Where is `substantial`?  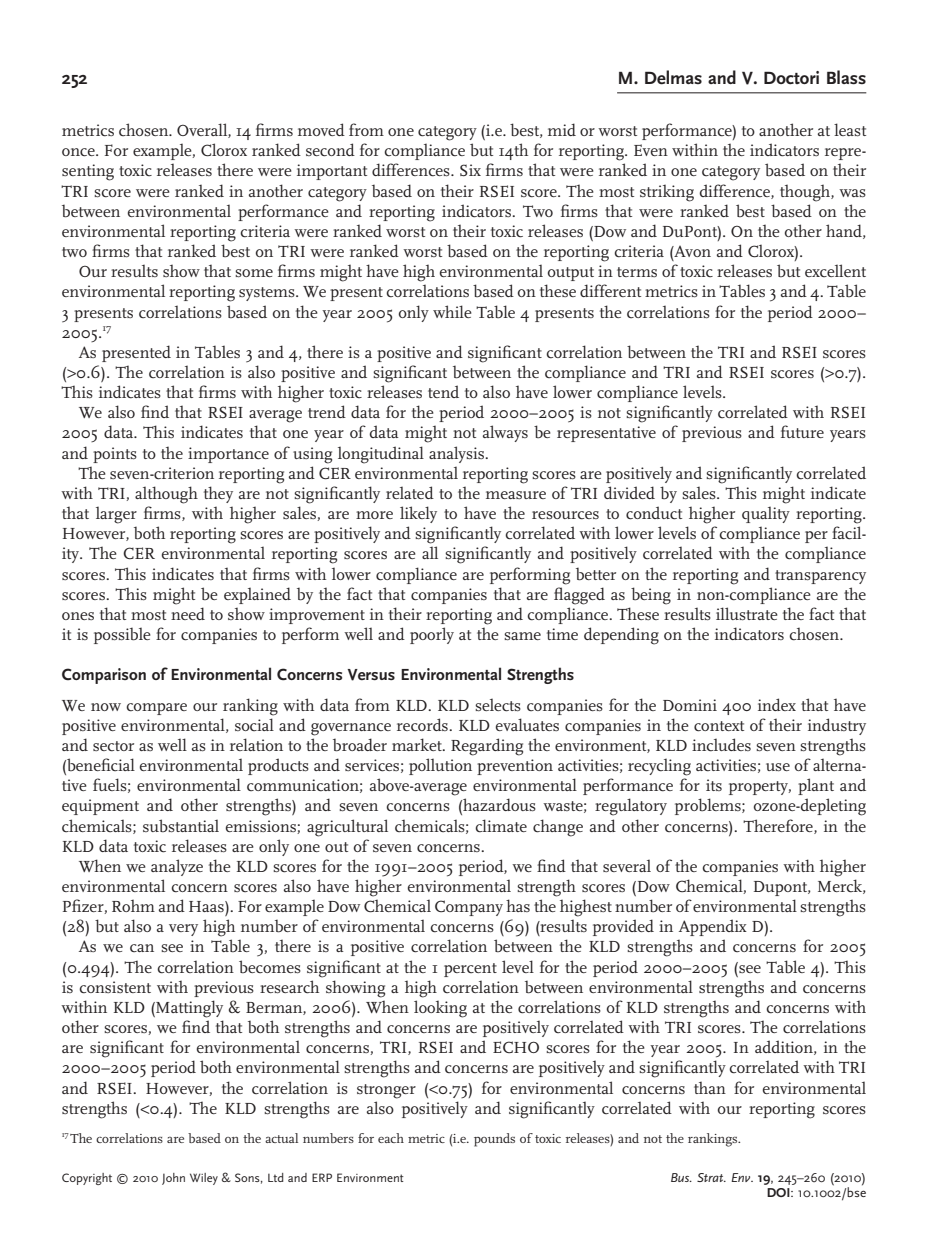
substantial is located at coordinates (181, 825).
